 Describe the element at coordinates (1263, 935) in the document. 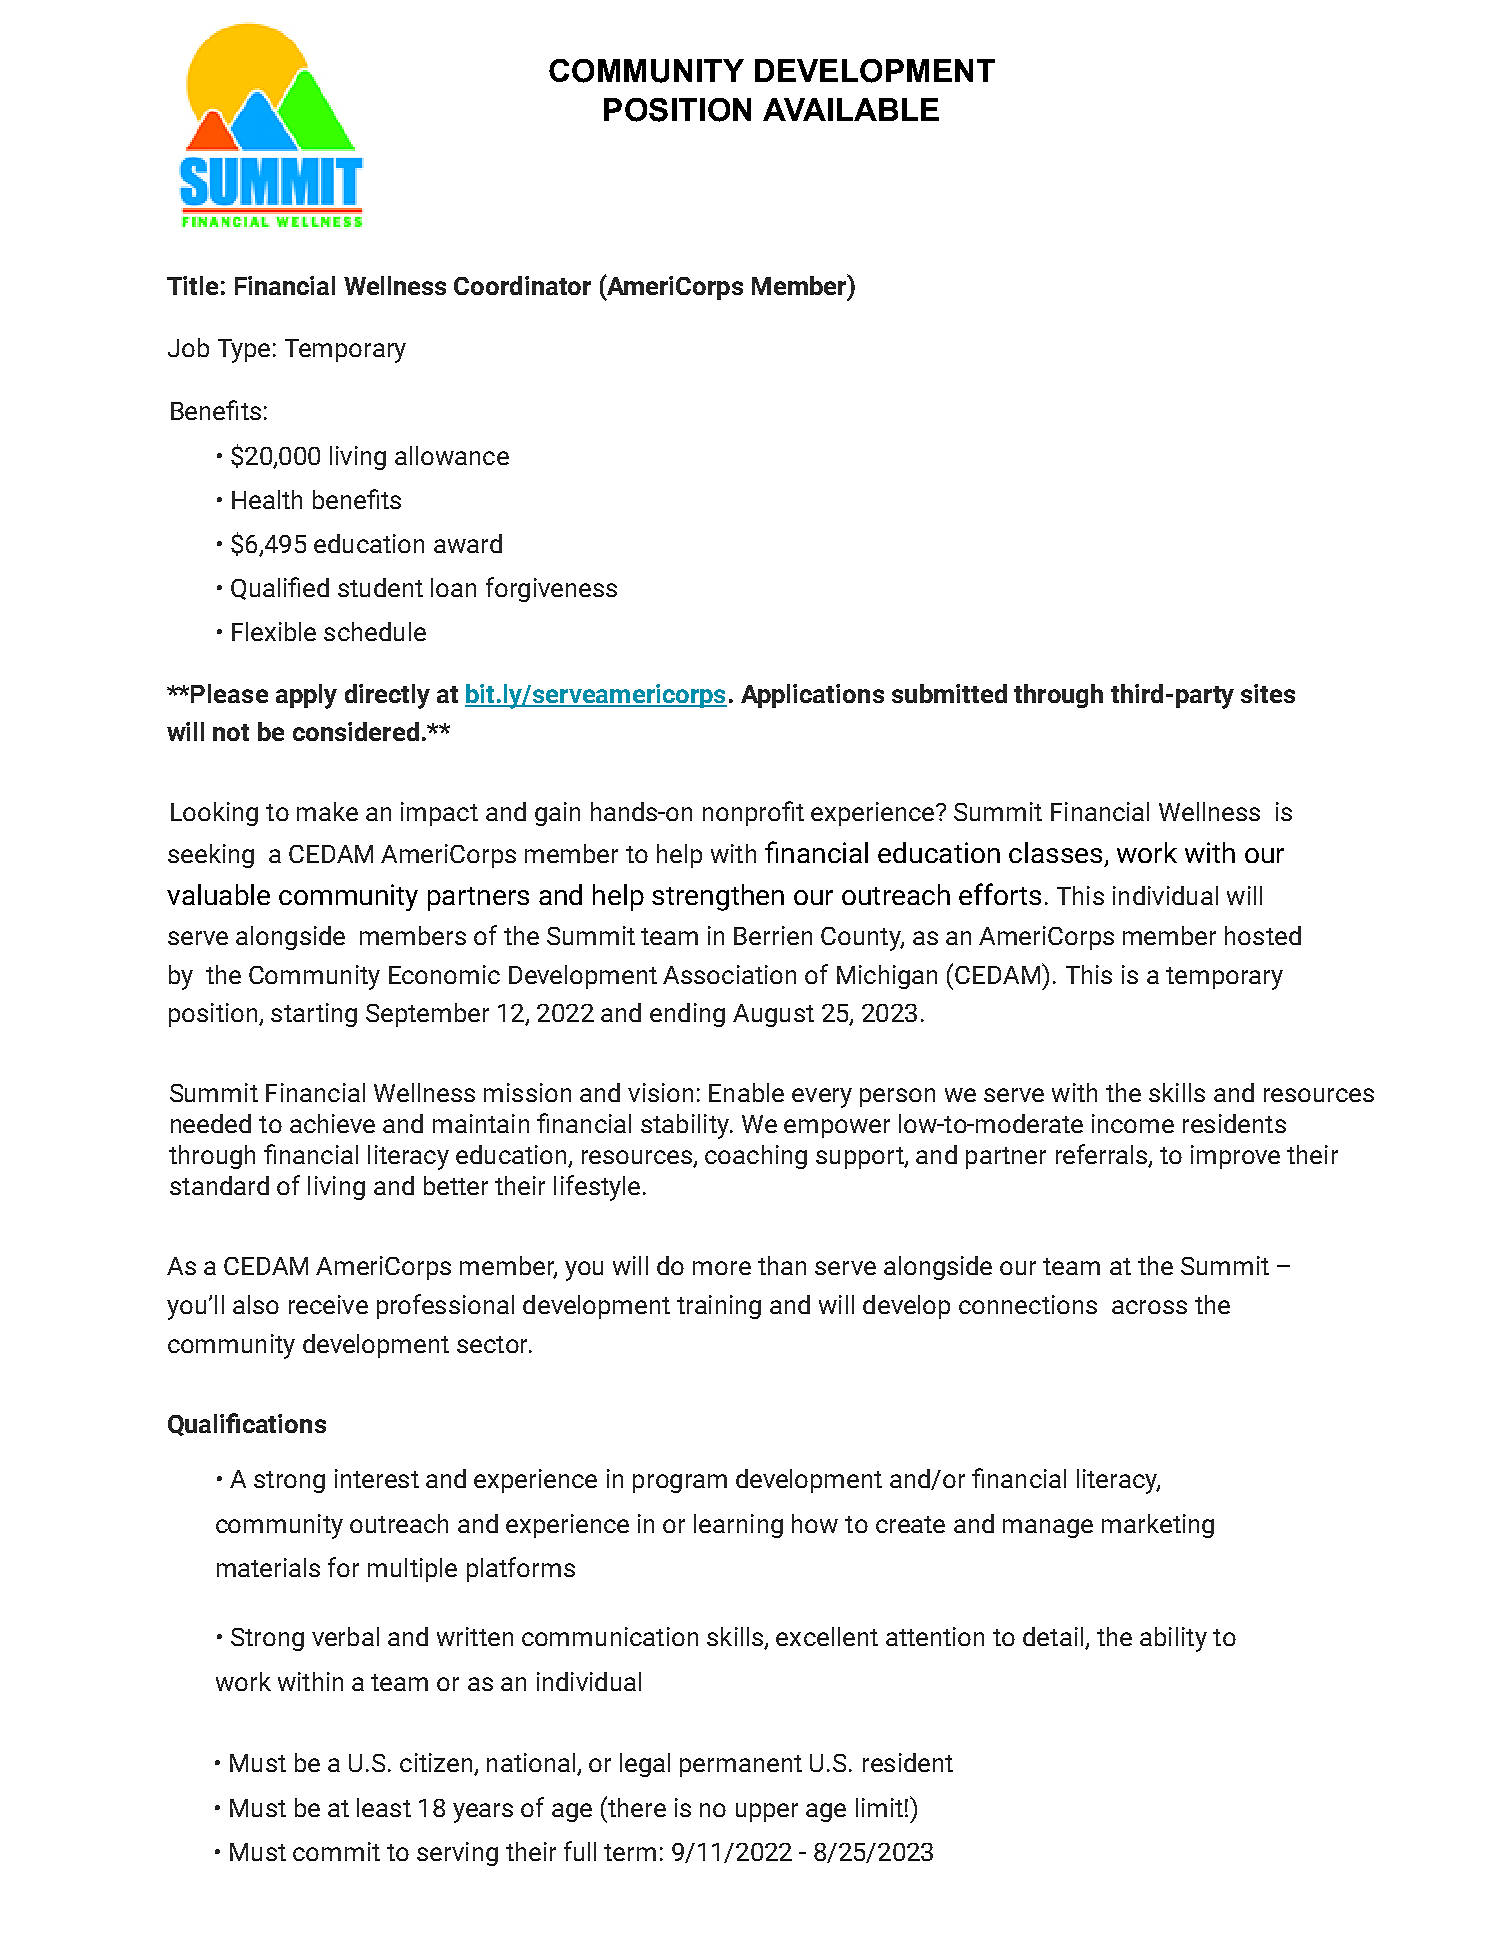

I see `hosted` at that location.
